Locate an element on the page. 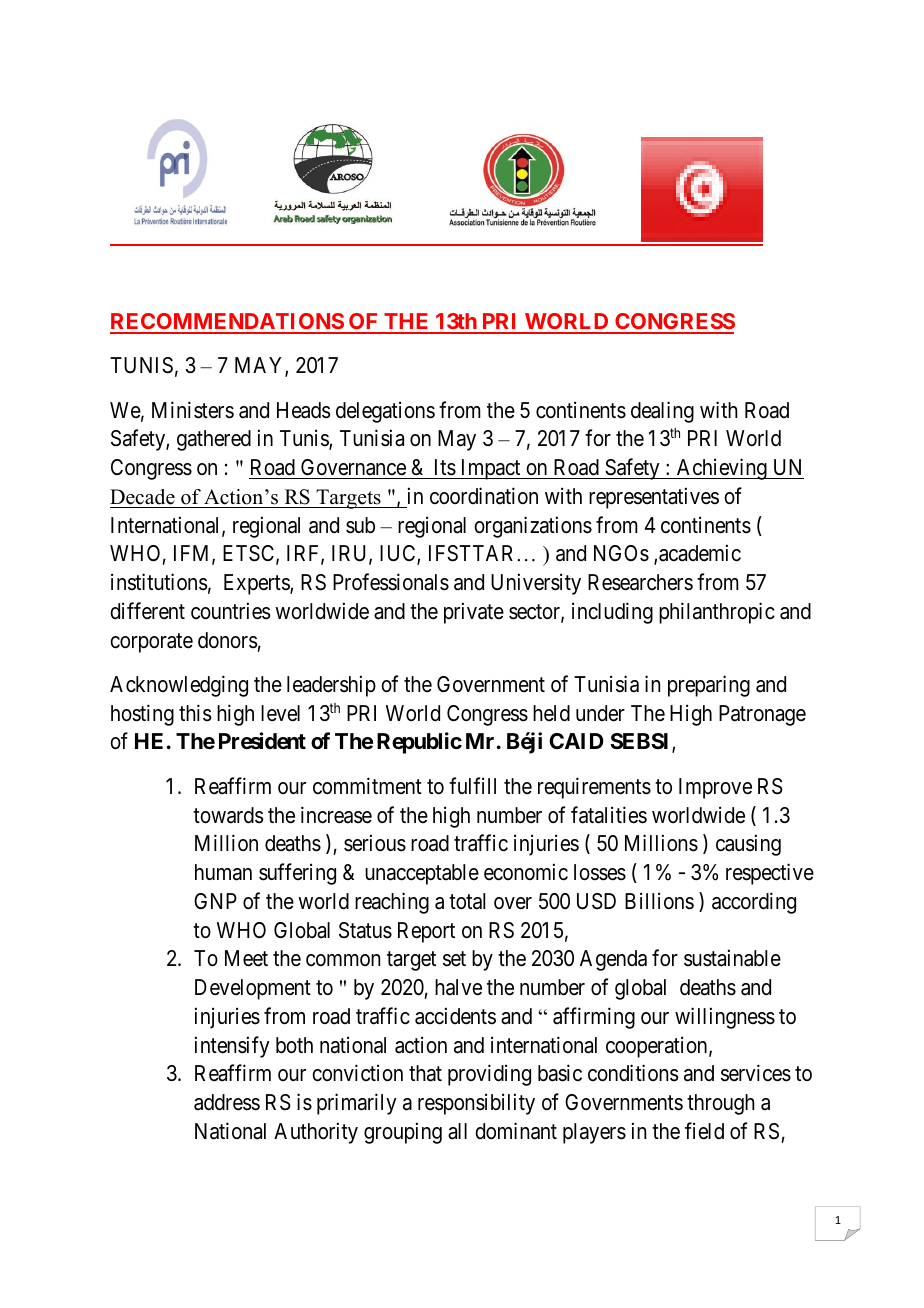 The height and width of the page is (1308, 924). address is located at coordinates (227, 1102).
